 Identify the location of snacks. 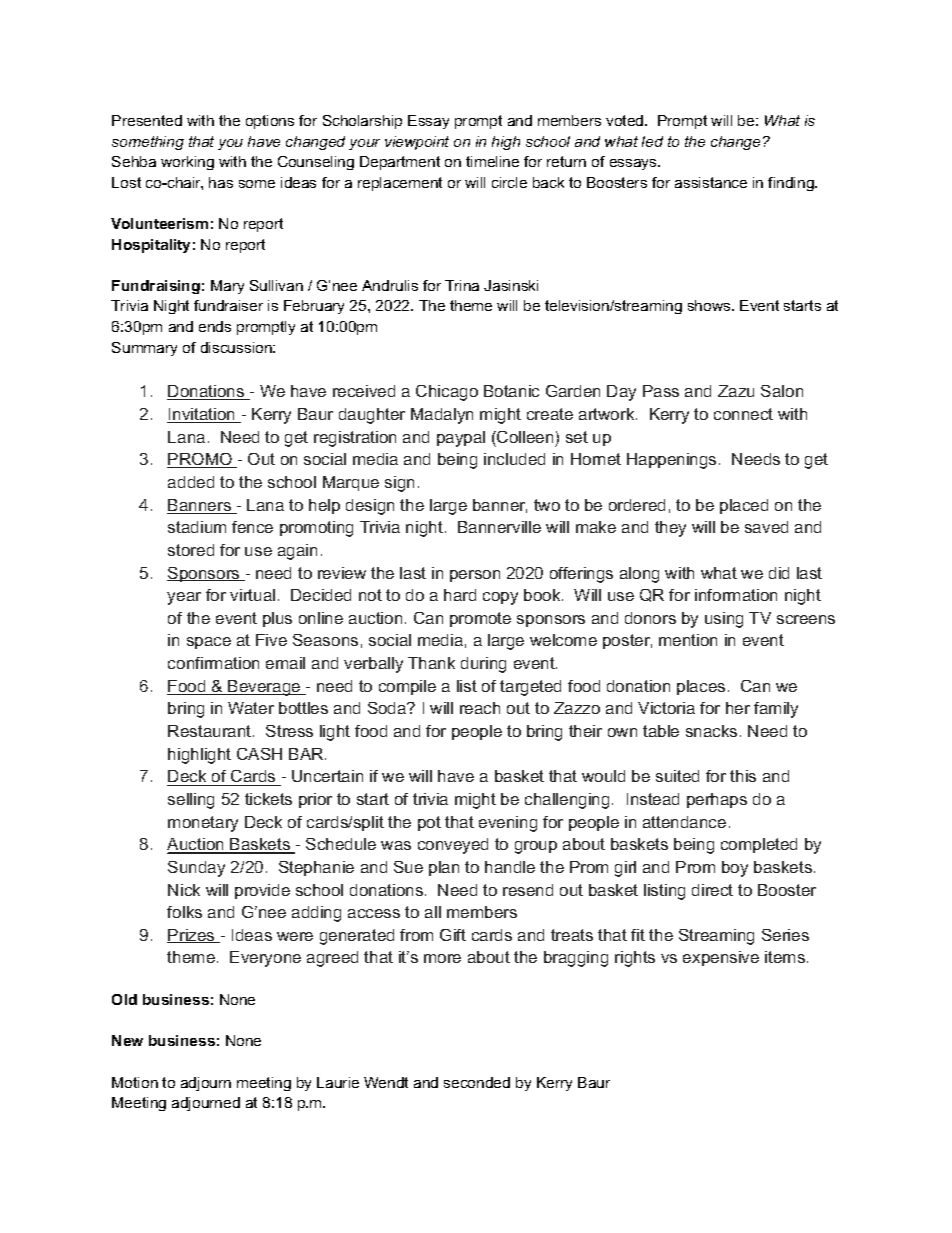
(711, 731).
